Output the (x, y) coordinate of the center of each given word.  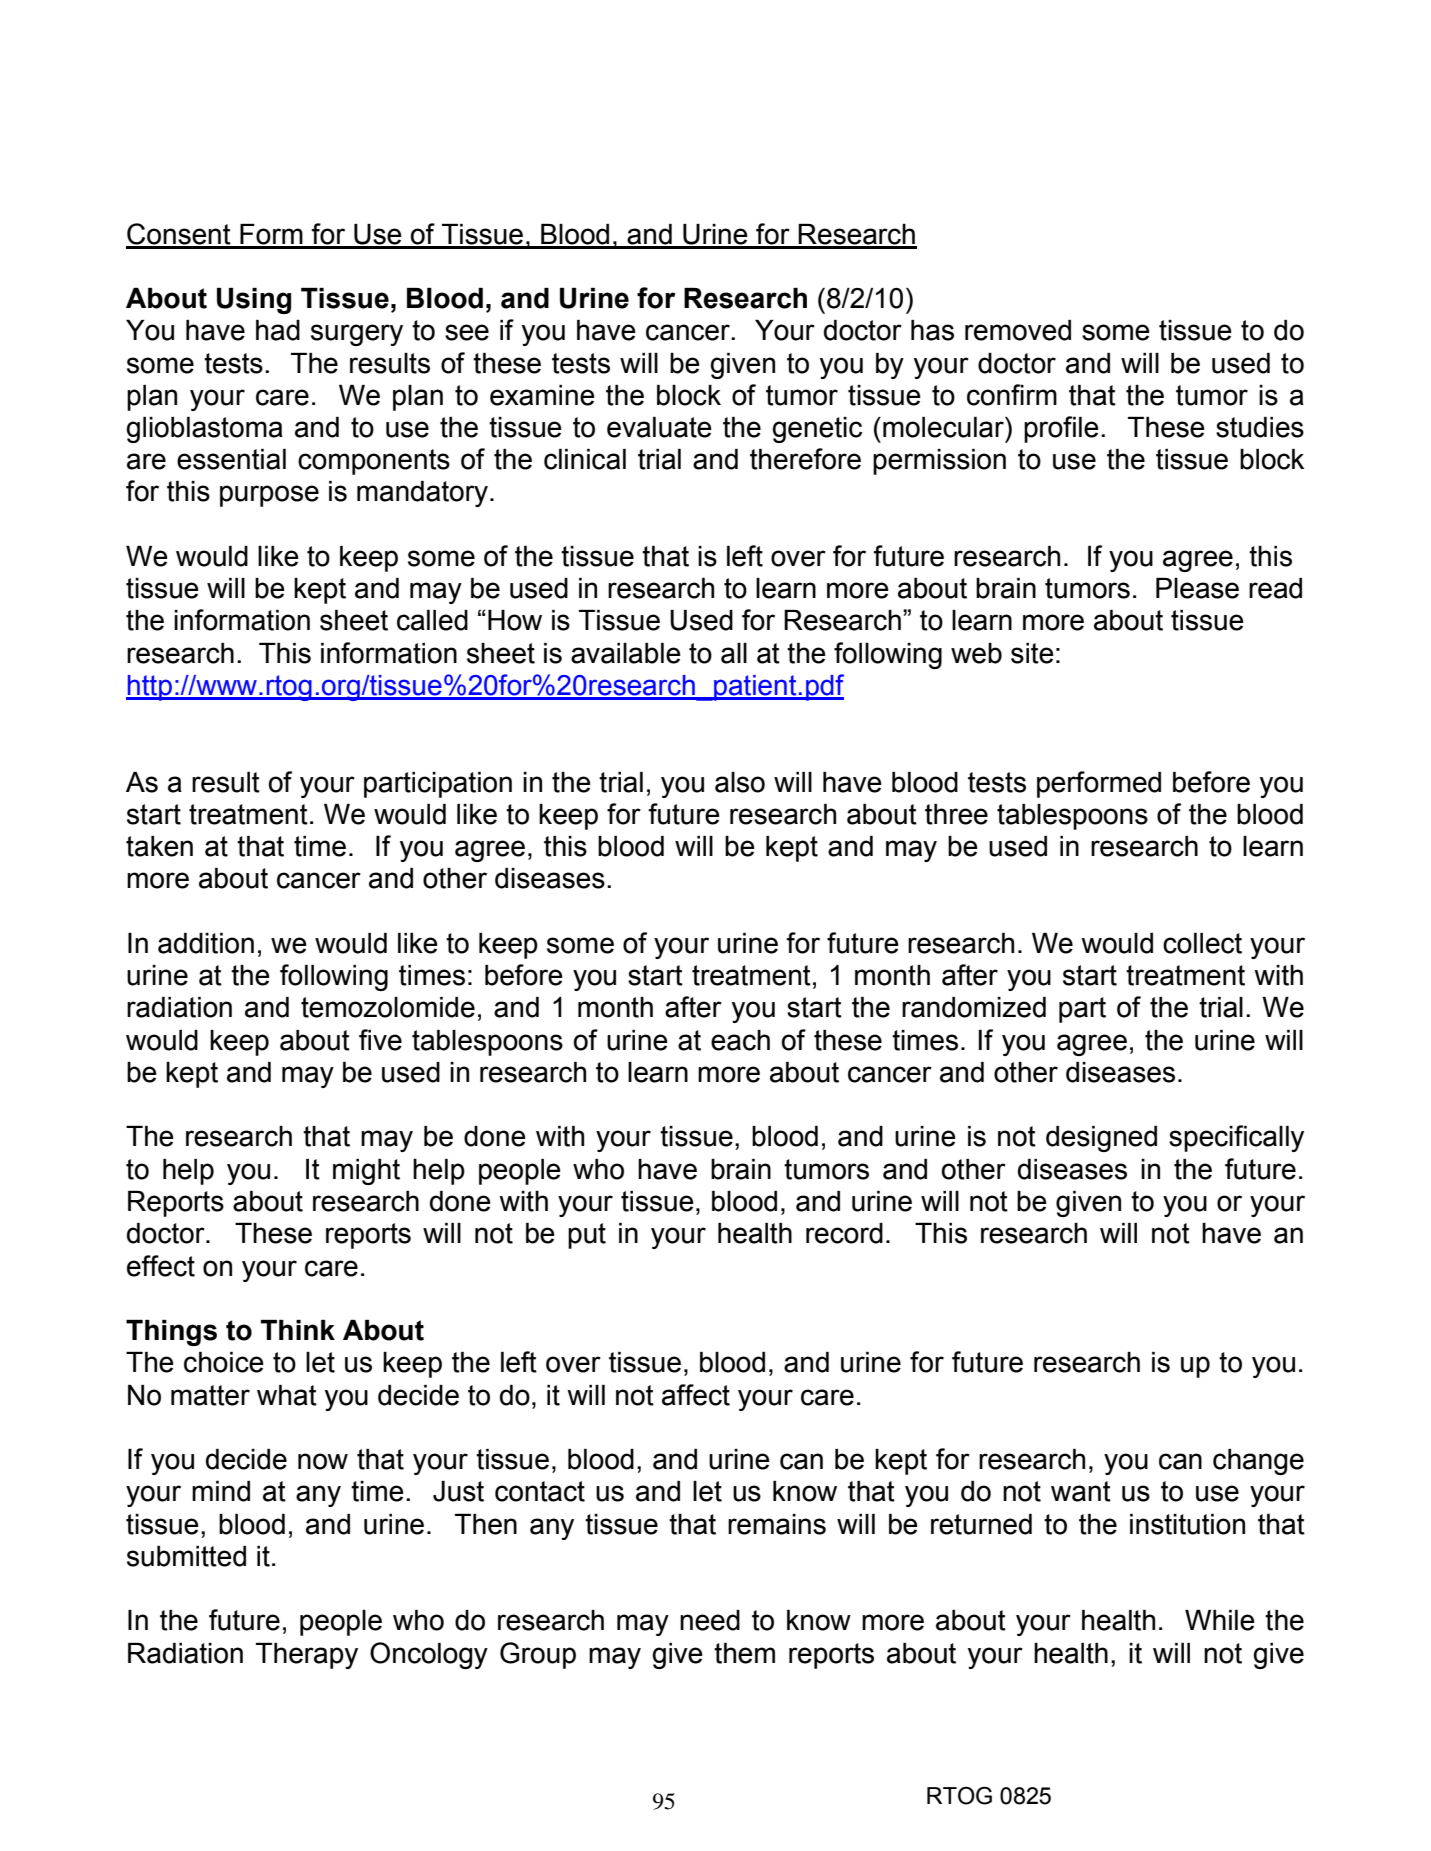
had (278, 330)
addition (206, 943)
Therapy (307, 1656)
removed (1018, 330)
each (740, 1040)
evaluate (659, 427)
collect (1202, 943)
